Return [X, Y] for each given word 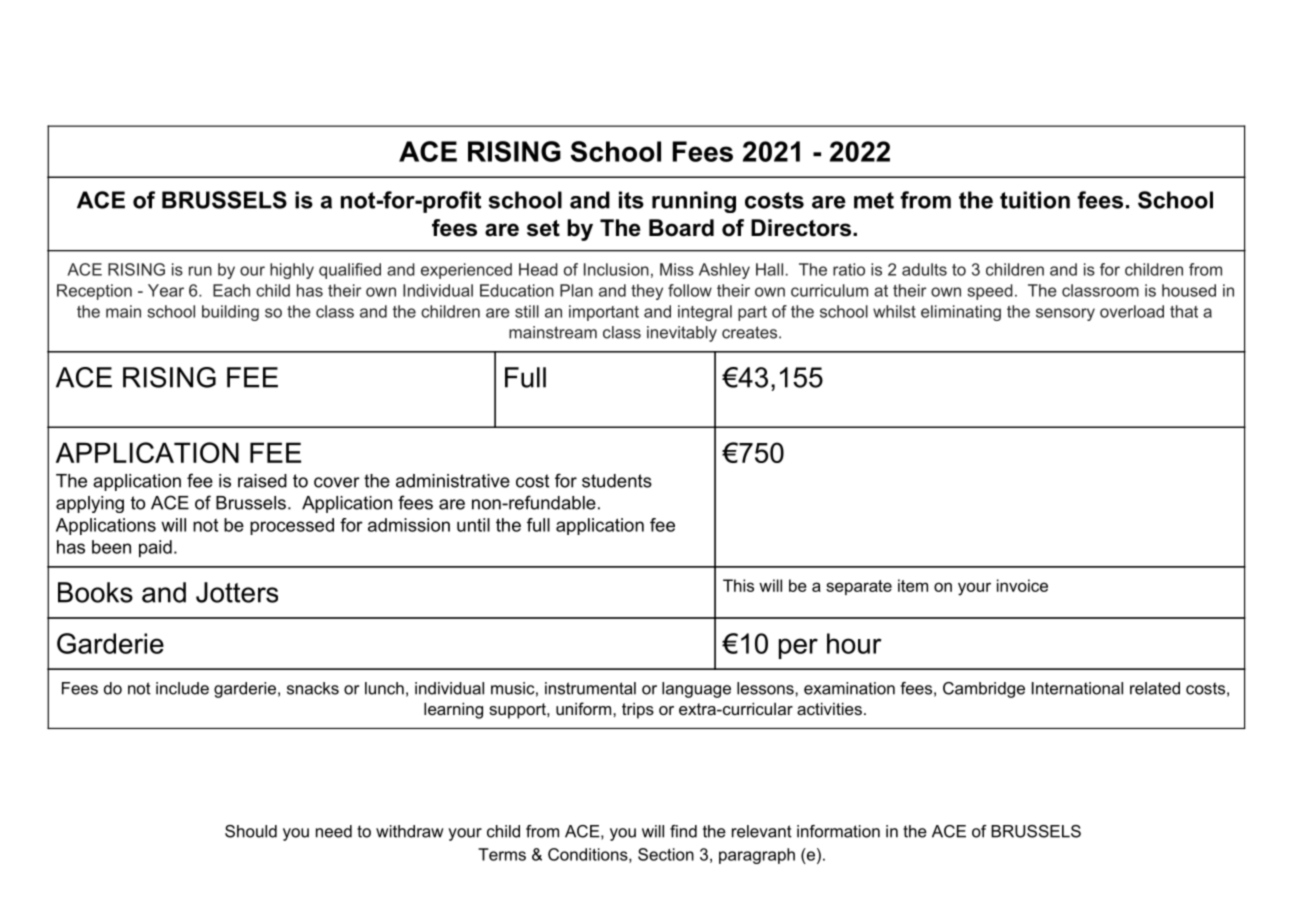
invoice [1022, 585]
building [230, 313]
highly [292, 271]
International [1077, 688]
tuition [1035, 200]
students [617, 481]
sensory [1065, 314]
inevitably [682, 334]
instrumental [590, 688]
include [182, 688]
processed [292, 526]
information [838, 831]
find [683, 831]
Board [681, 228]
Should [251, 831]
